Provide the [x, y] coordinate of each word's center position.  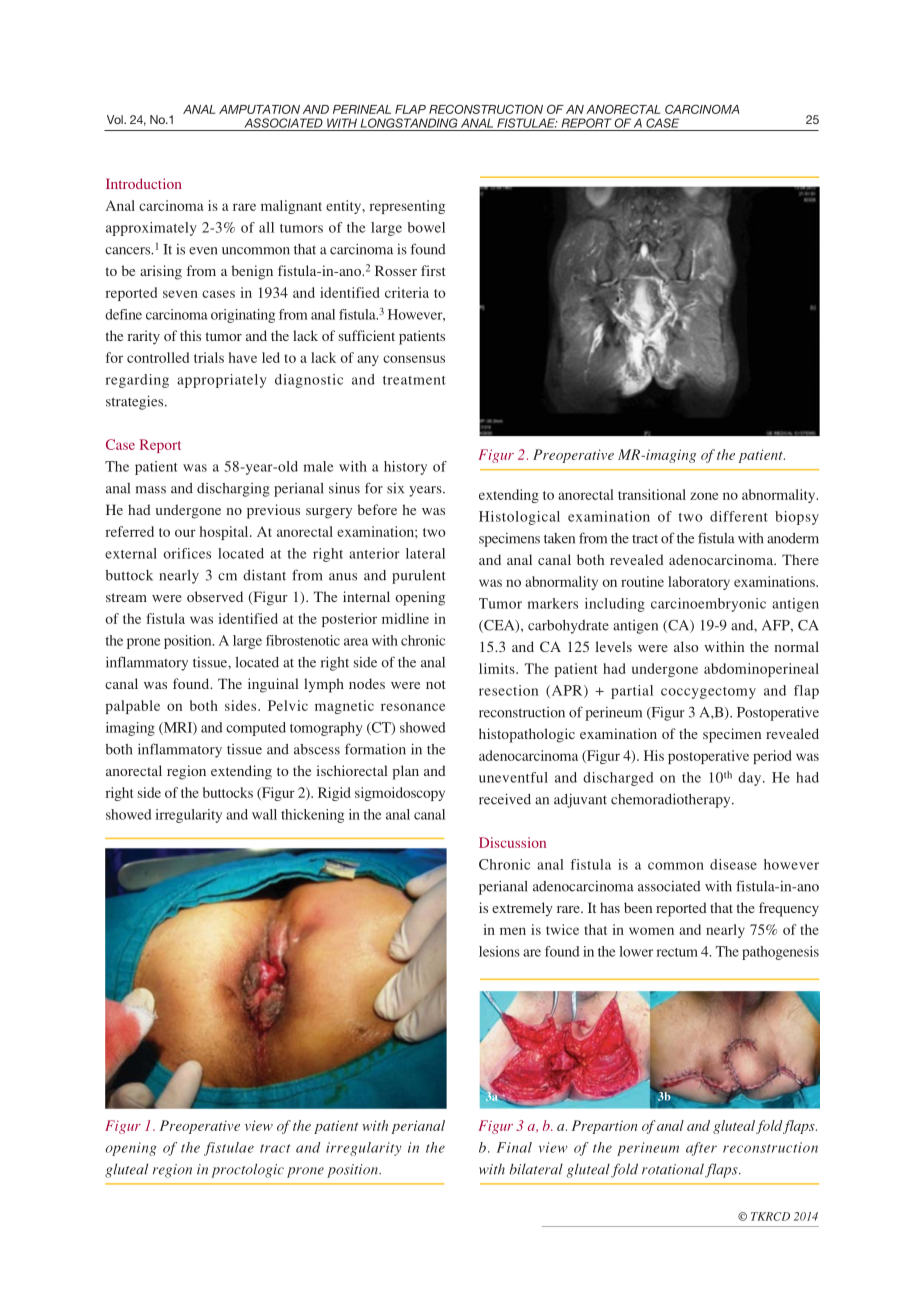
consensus [414, 359]
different [739, 516]
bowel [426, 227]
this [190, 335]
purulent [419, 577]
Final [514, 1147]
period [772, 757]
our [185, 533]
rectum [677, 952]
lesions [499, 951]
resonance [413, 707]
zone [704, 496]
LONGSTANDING [409, 123]
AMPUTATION [259, 109]
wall [264, 814]
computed [256, 729]
